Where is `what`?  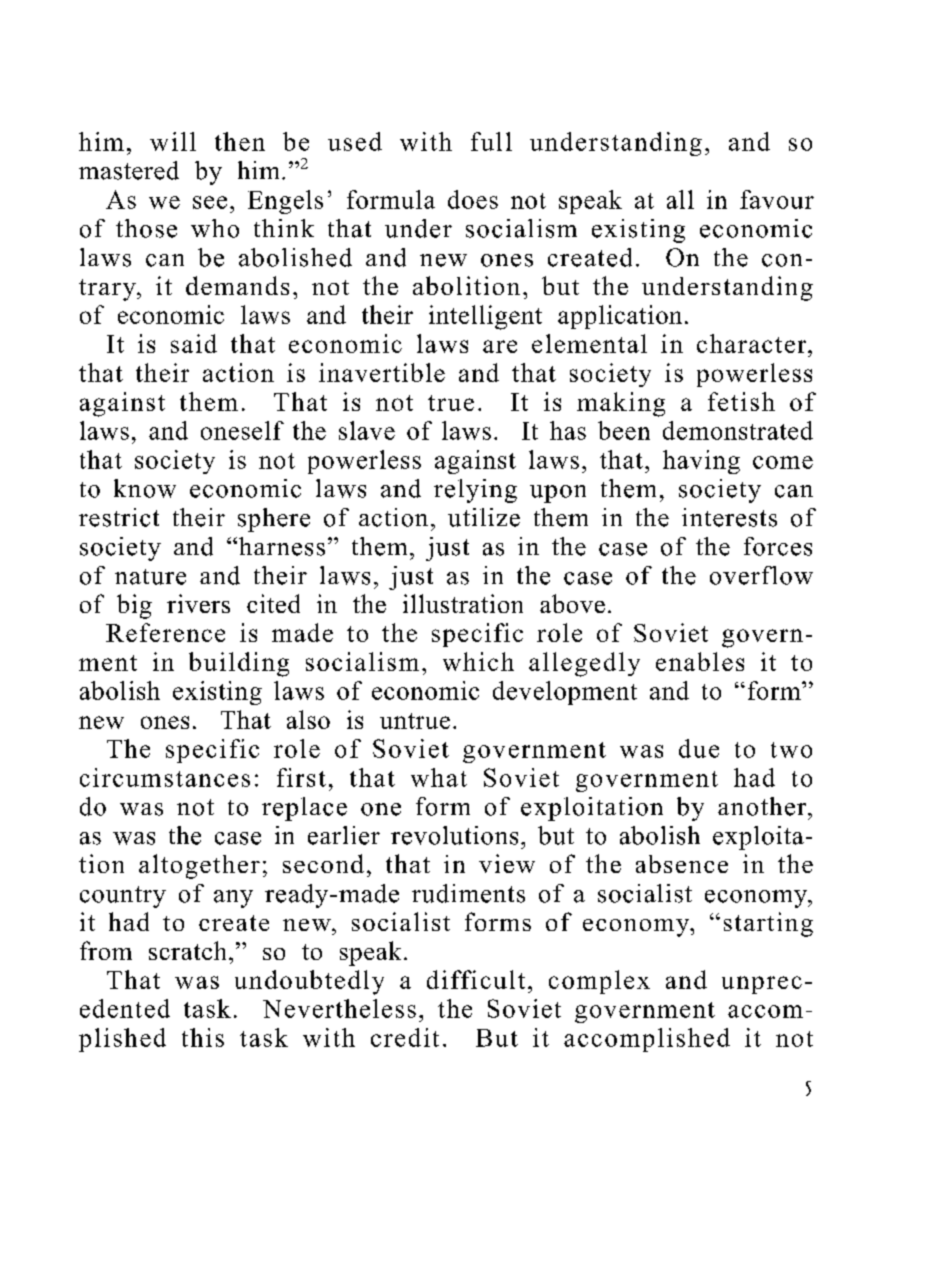
what is located at coordinates (439, 777).
